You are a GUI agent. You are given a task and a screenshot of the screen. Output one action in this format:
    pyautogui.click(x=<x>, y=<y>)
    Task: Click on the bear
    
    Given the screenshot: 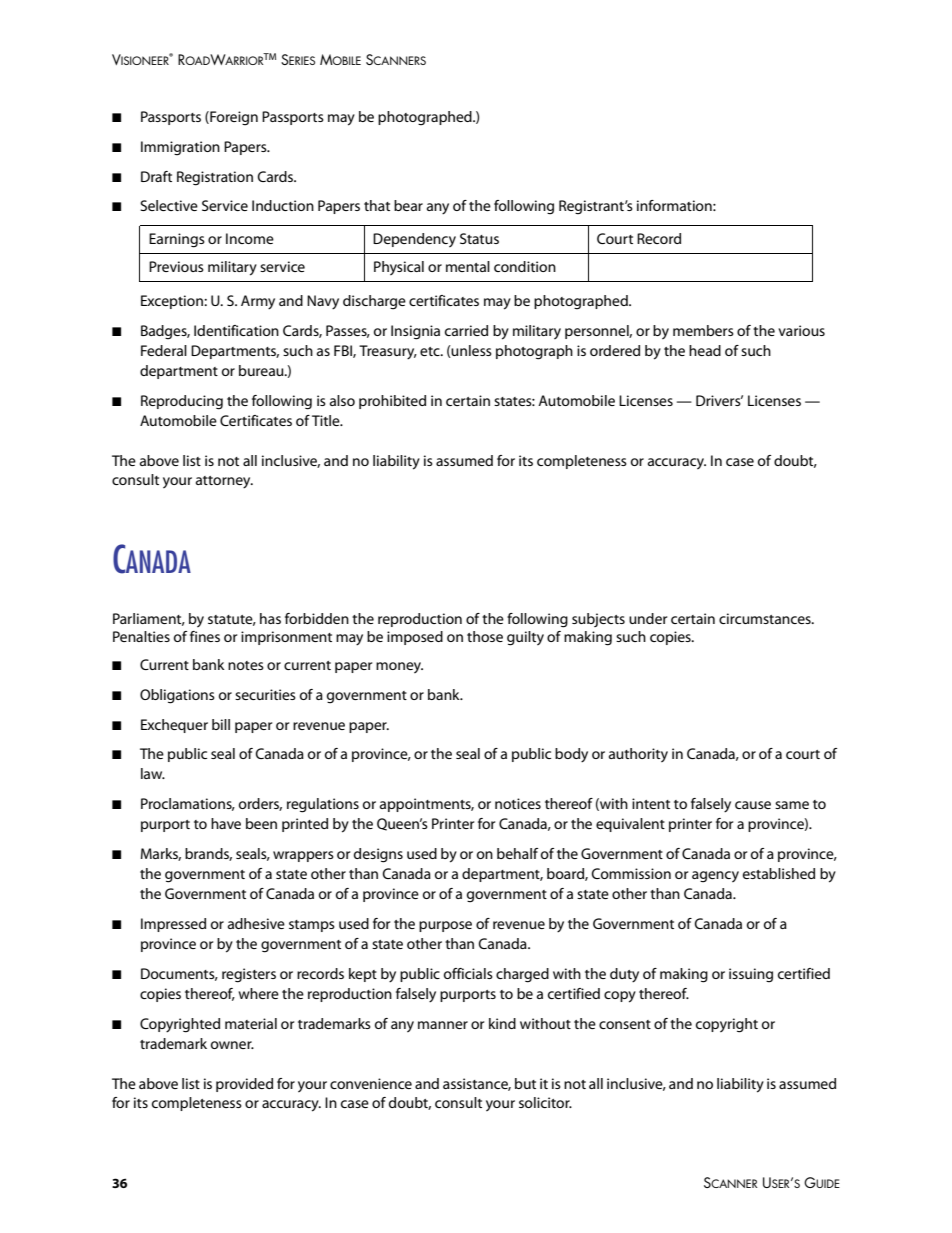 What is the action you would take?
    pyautogui.click(x=408, y=205)
